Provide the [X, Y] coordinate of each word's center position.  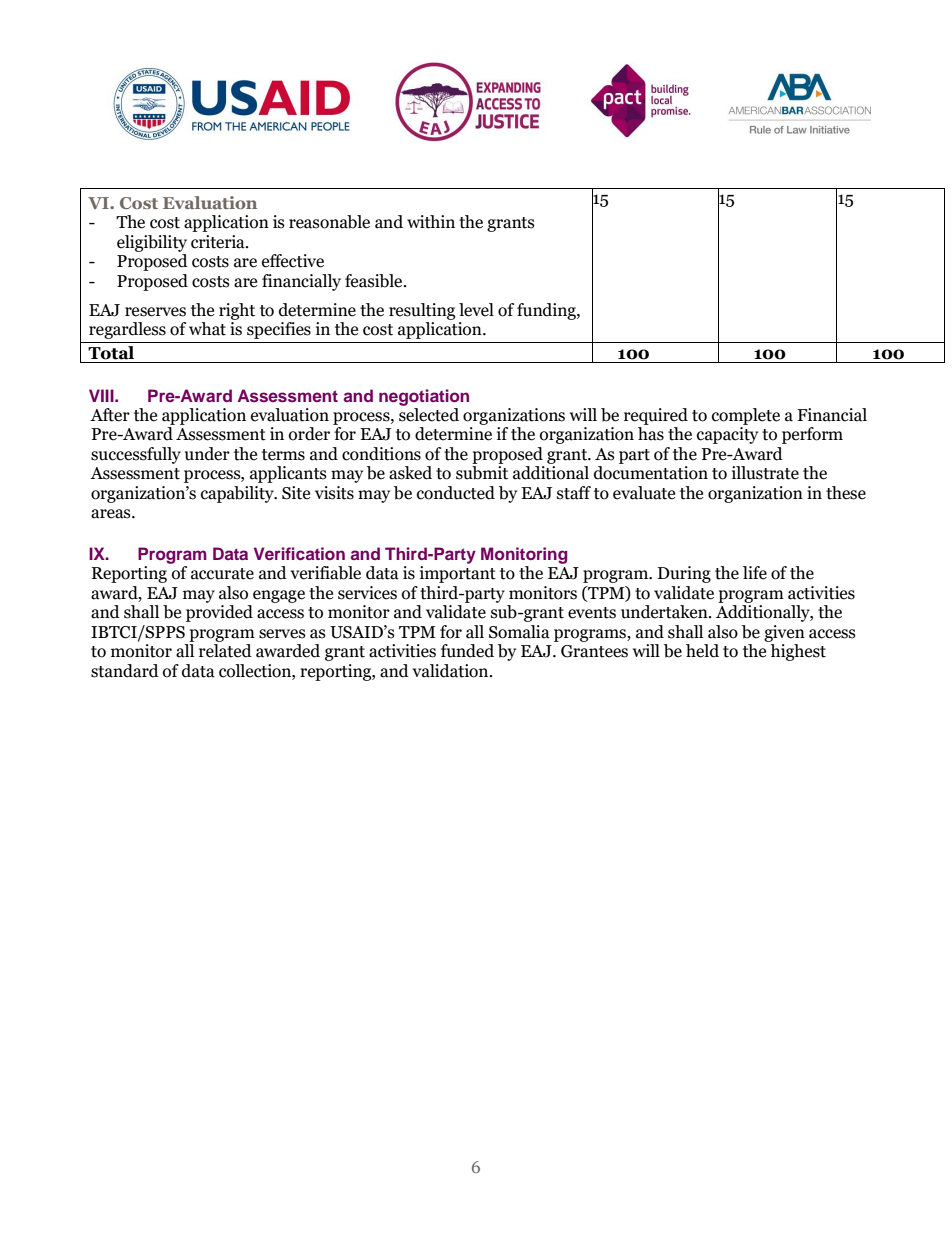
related [225, 651]
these [846, 493]
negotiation [424, 397]
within [431, 222]
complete [746, 416]
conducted [456, 493]
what [207, 329]
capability [238, 494]
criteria [219, 242]
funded [467, 651]
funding [547, 311]
